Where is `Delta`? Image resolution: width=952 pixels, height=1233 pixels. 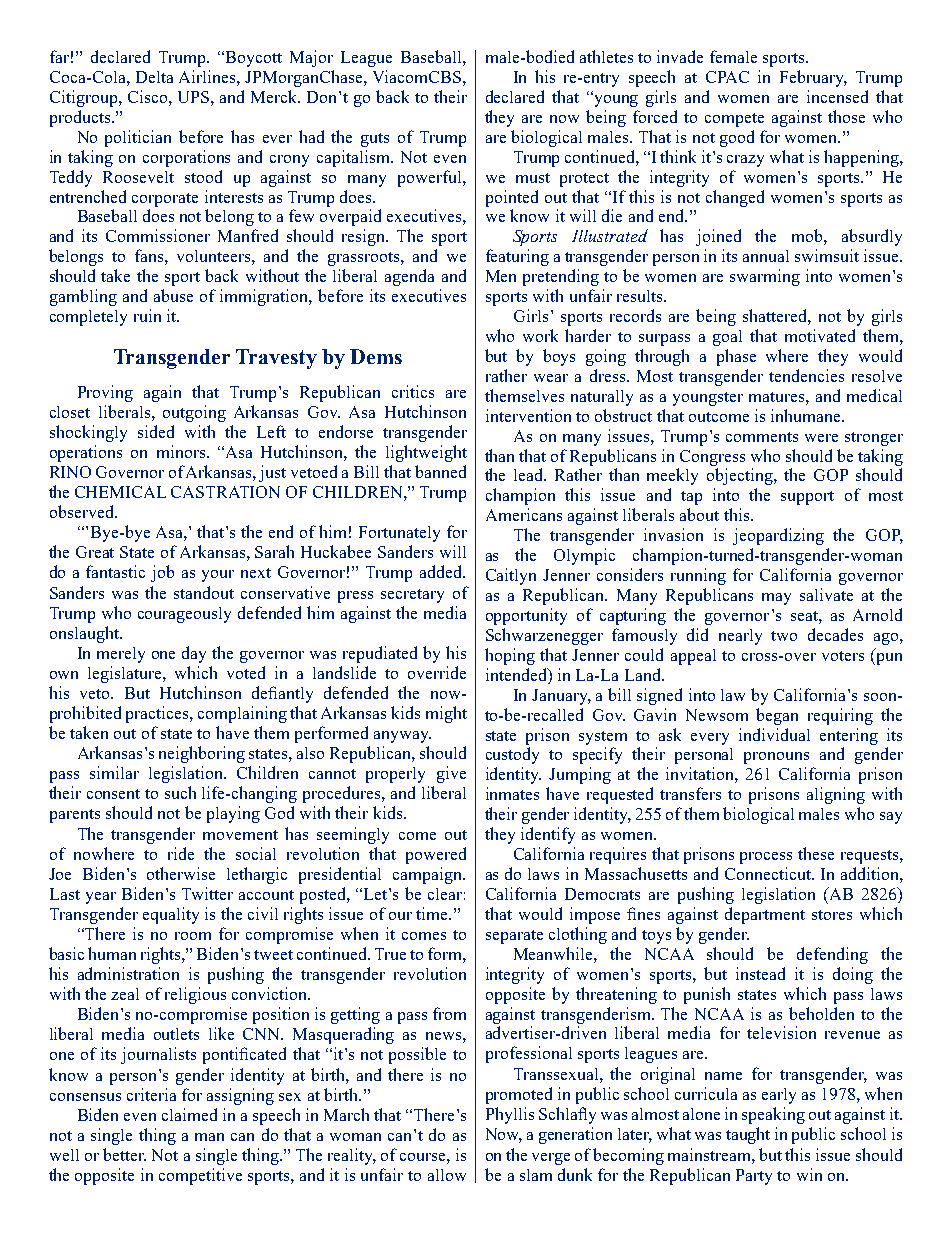
Delta is located at coordinates (154, 77).
